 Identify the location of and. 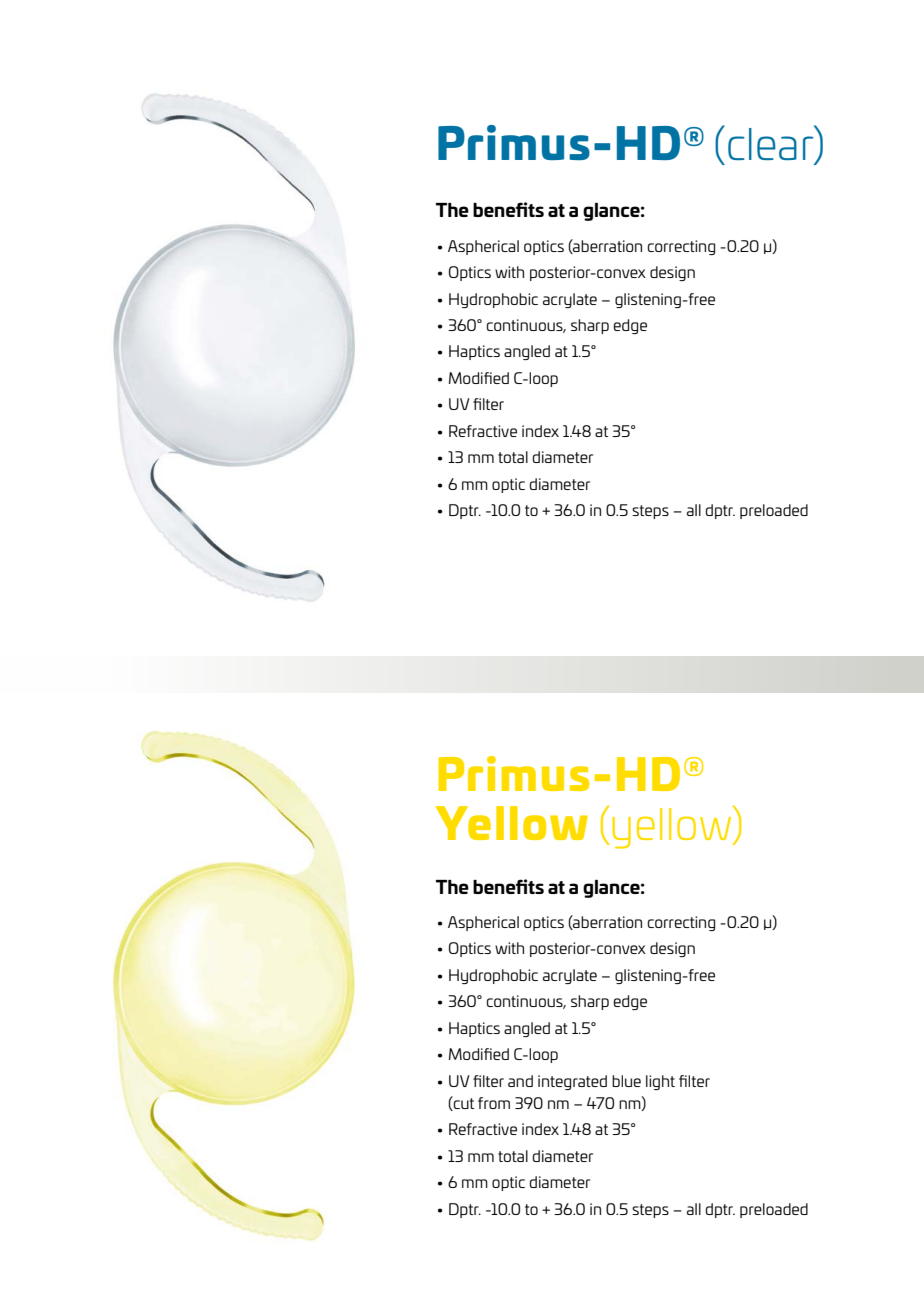
(520, 1081).
